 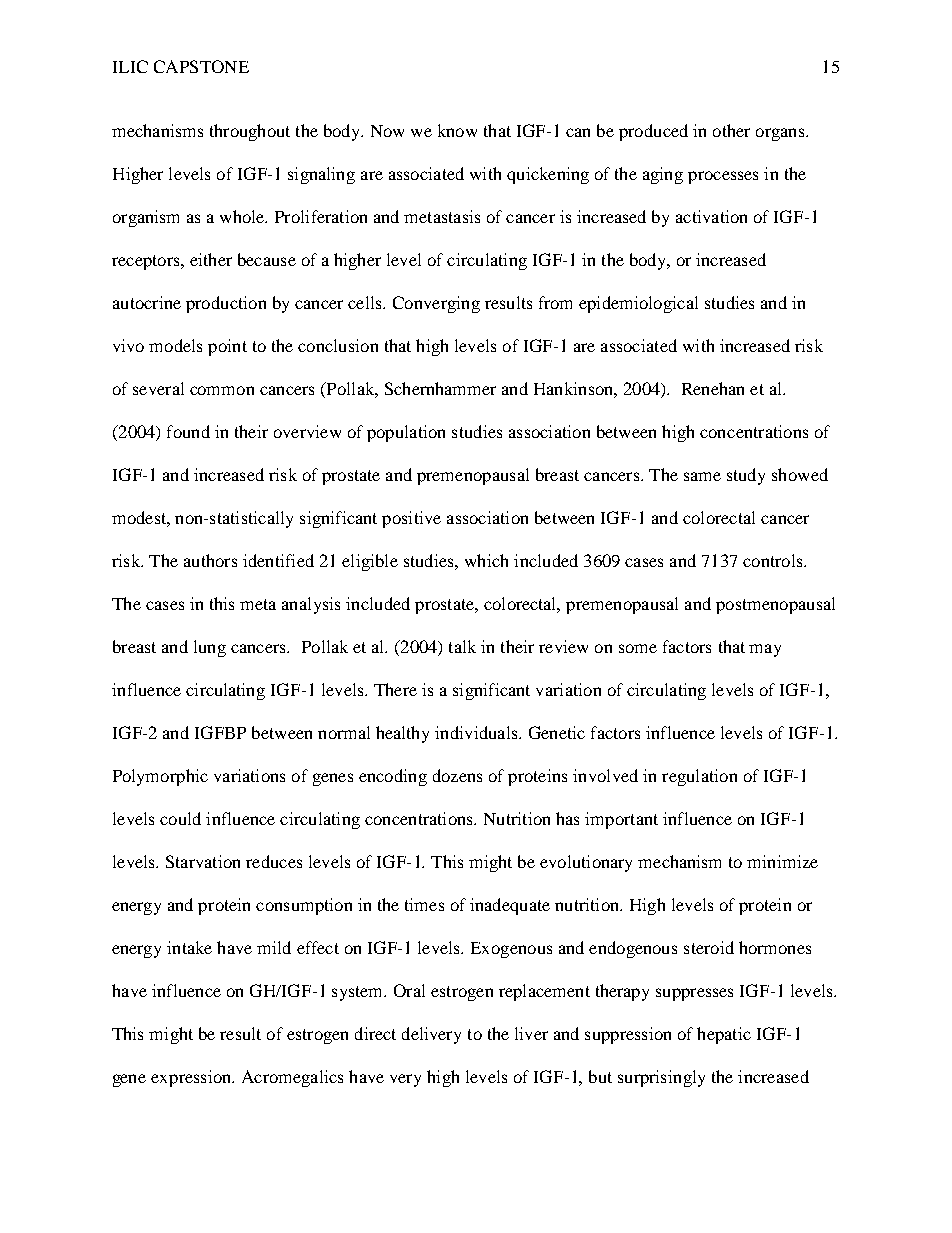 What do you see at coordinates (724, 1035) in the page?
I see `hepatic` at bounding box center [724, 1035].
